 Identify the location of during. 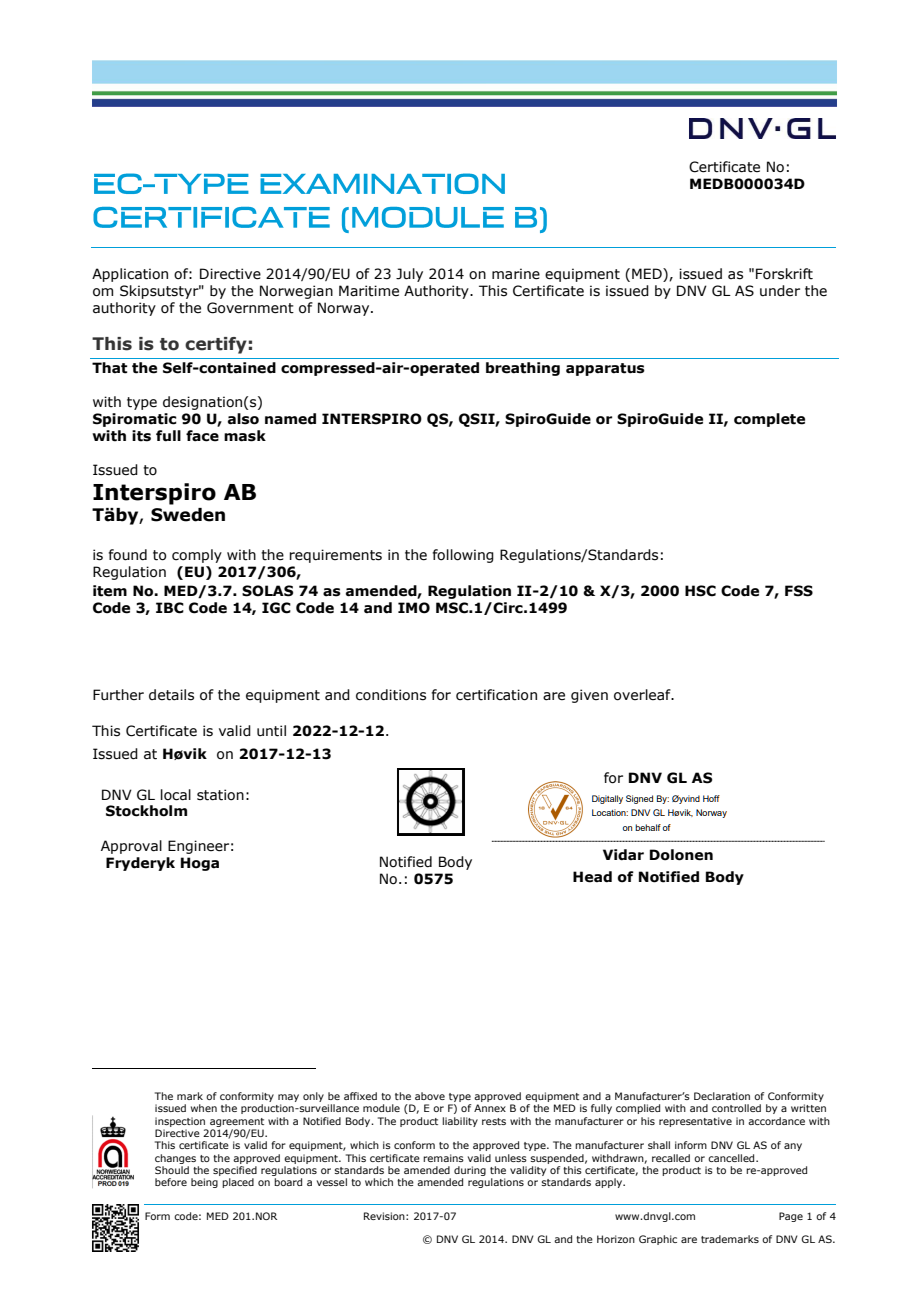
(470, 1171).
